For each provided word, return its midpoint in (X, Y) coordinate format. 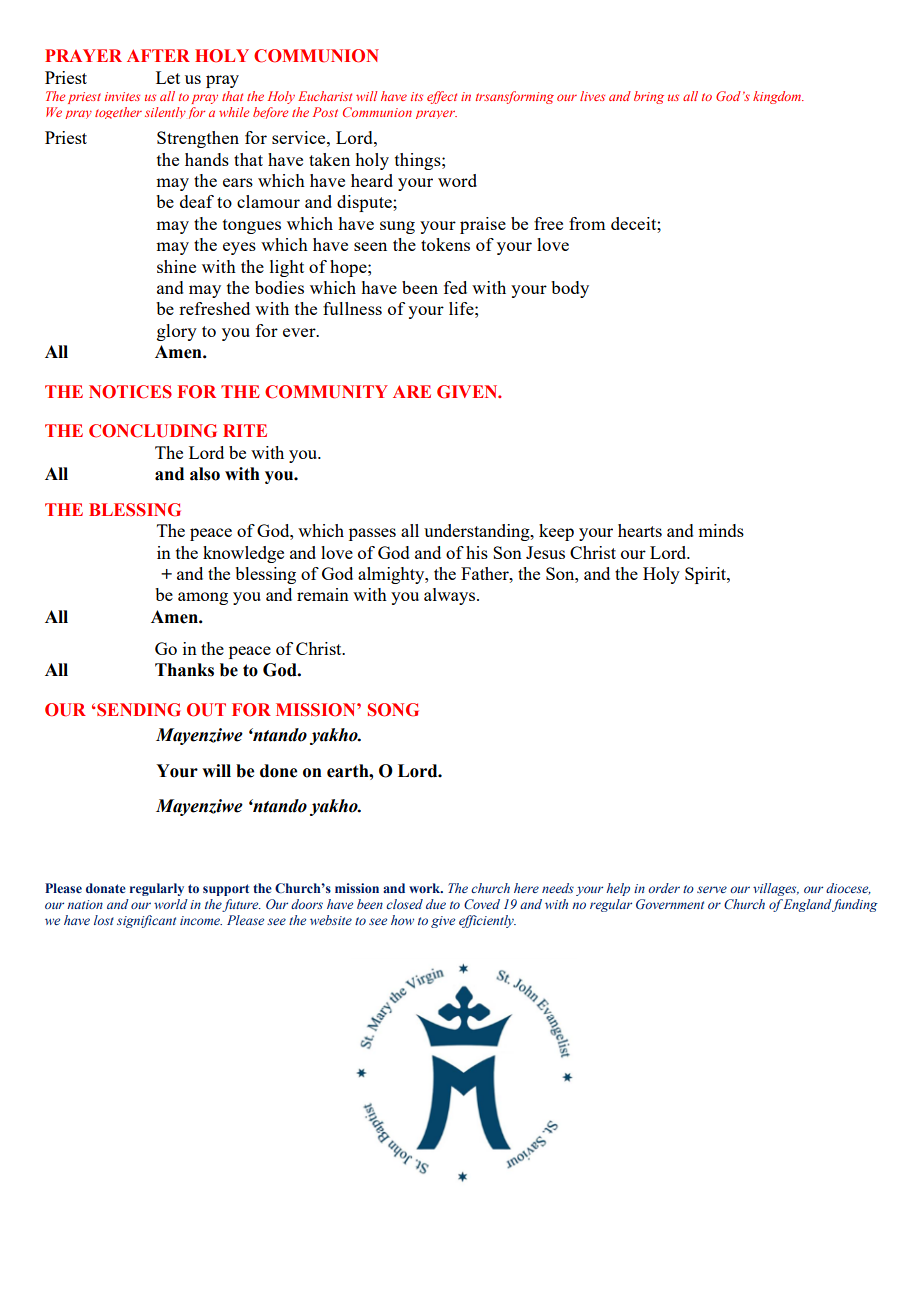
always (451, 596)
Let (168, 77)
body (570, 289)
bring (649, 97)
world (171, 904)
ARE (412, 391)
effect (442, 97)
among (203, 598)
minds (721, 530)
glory (177, 332)
